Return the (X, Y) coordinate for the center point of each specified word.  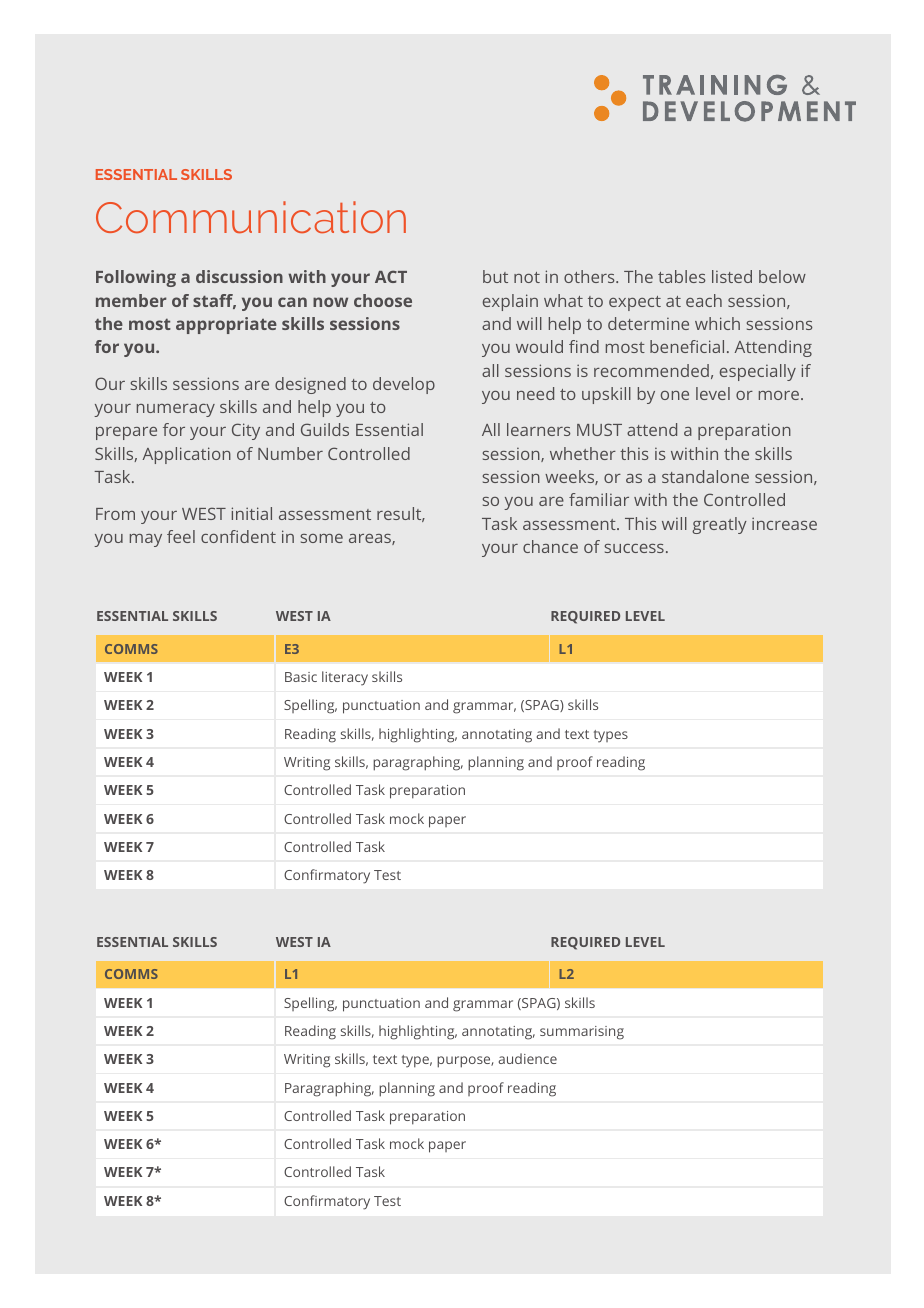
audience (528, 1058)
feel (181, 536)
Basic (301, 677)
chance (550, 546)
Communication (251, 217)
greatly (719, 525)
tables (682, 276)
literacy (345, 678)
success (634, 548)
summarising (582, 1033)
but (495, 276)
